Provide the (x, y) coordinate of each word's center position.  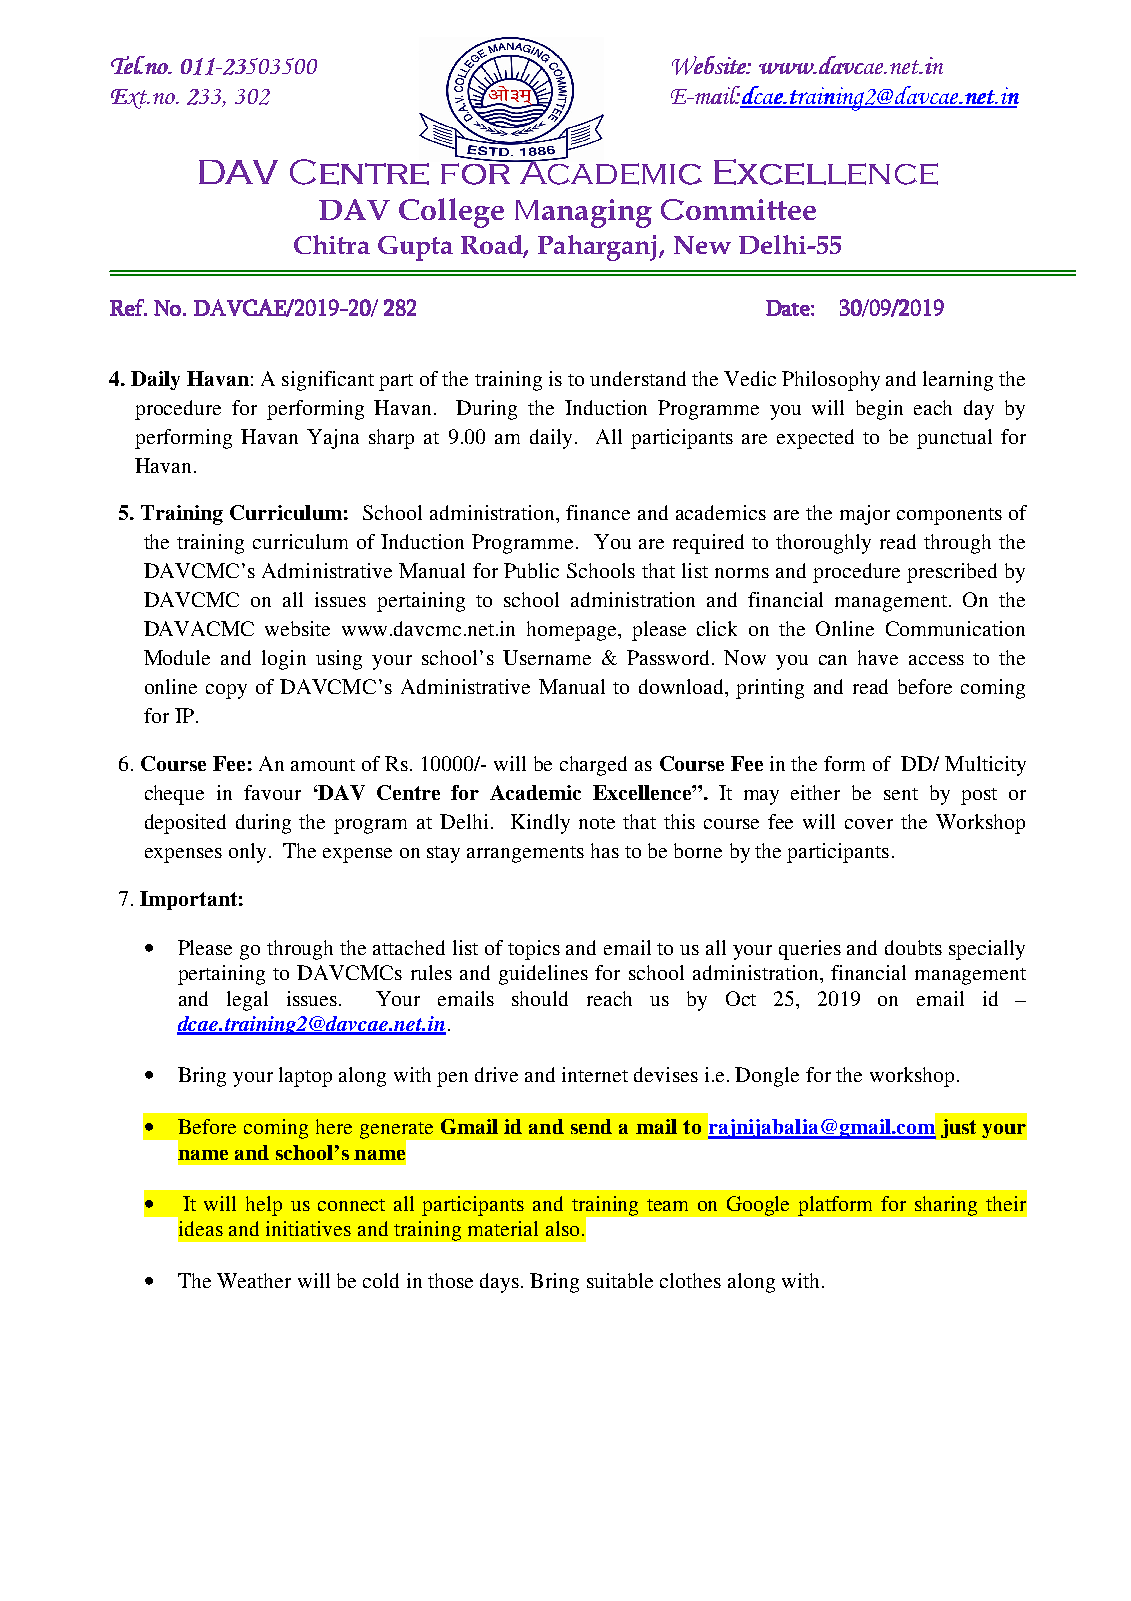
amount (323, 765)
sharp (391, 439)
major (865, 515)
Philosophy (831, 381)
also (562, 1228)
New (702, 245)
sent (901, 794)
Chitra (332, 244)
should (540, 998)
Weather (254, 1280)
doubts (913, 947)
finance (598, 512)
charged (593, 766)
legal (247, 1001)
